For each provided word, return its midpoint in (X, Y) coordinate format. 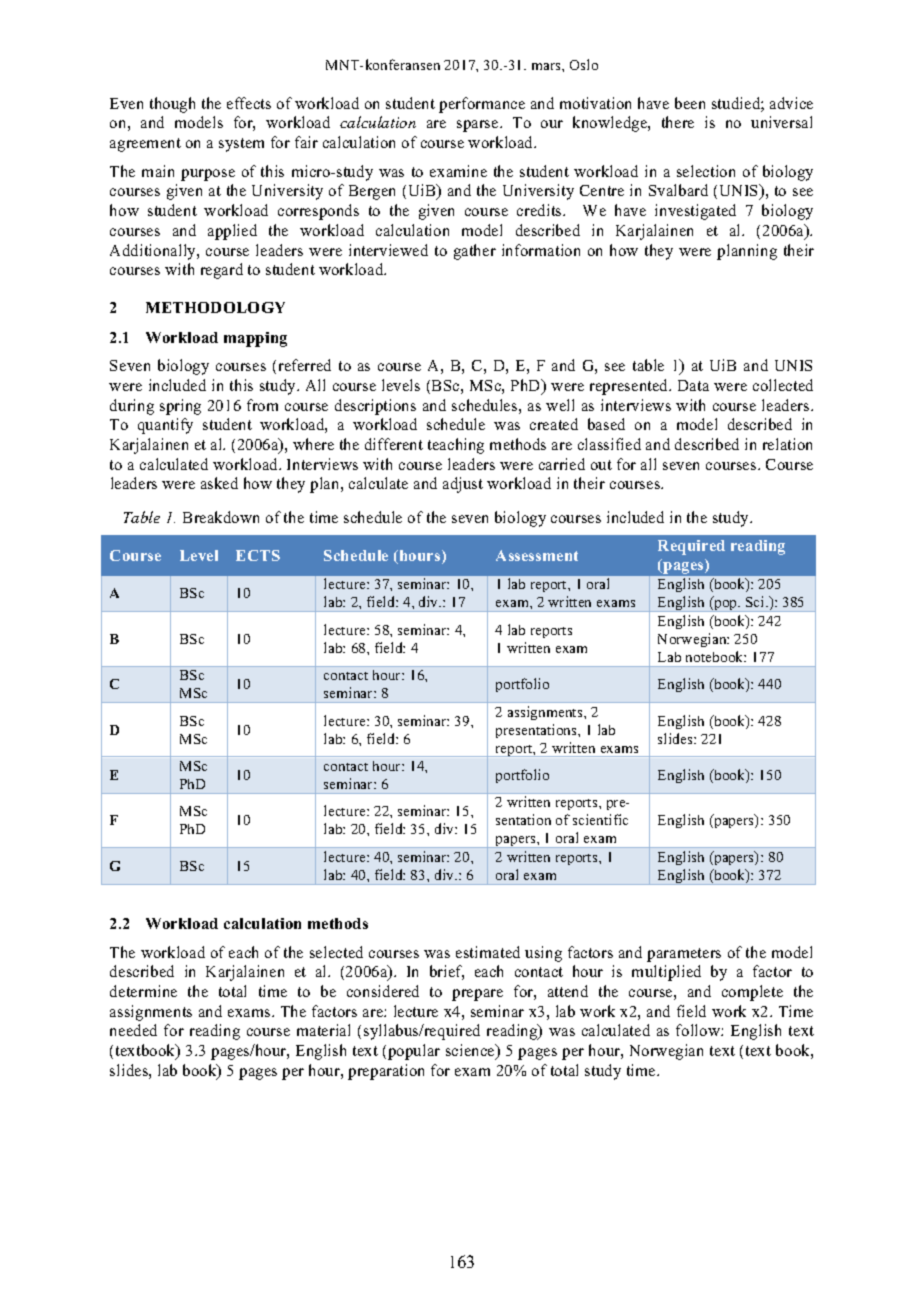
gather (475, 252)
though (172, 105)
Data (693, 385)
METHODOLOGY (215, 307)
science (471, 1051)
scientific (600, 819)
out (601, 465)
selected (336, 952)
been (690, 103)
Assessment (537, 555)
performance (482, 105)
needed (133, 1030)
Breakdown (221, 517)
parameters (684, 955)
